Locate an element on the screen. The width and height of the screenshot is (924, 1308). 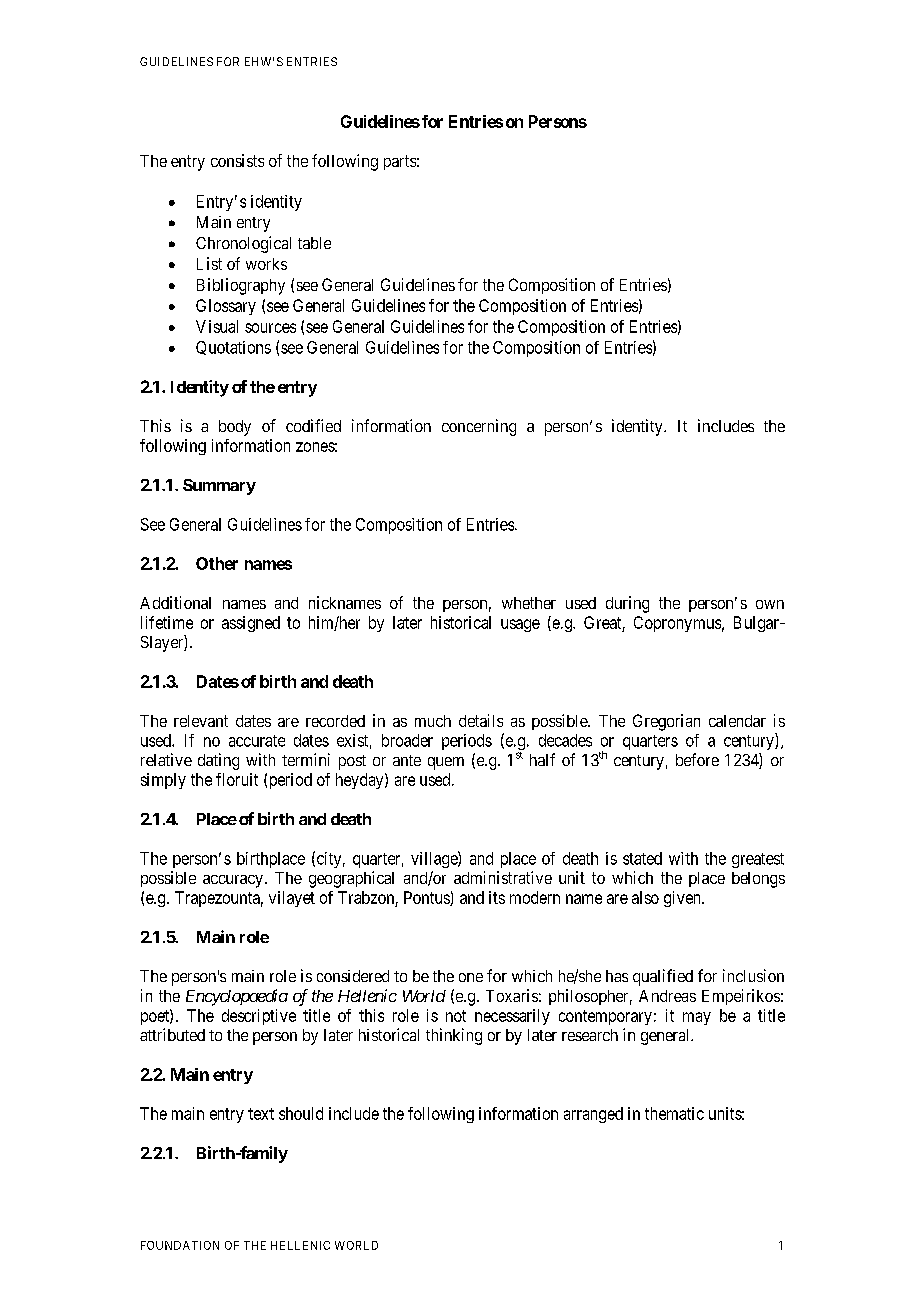
body is located at coordinates (235, 428).
